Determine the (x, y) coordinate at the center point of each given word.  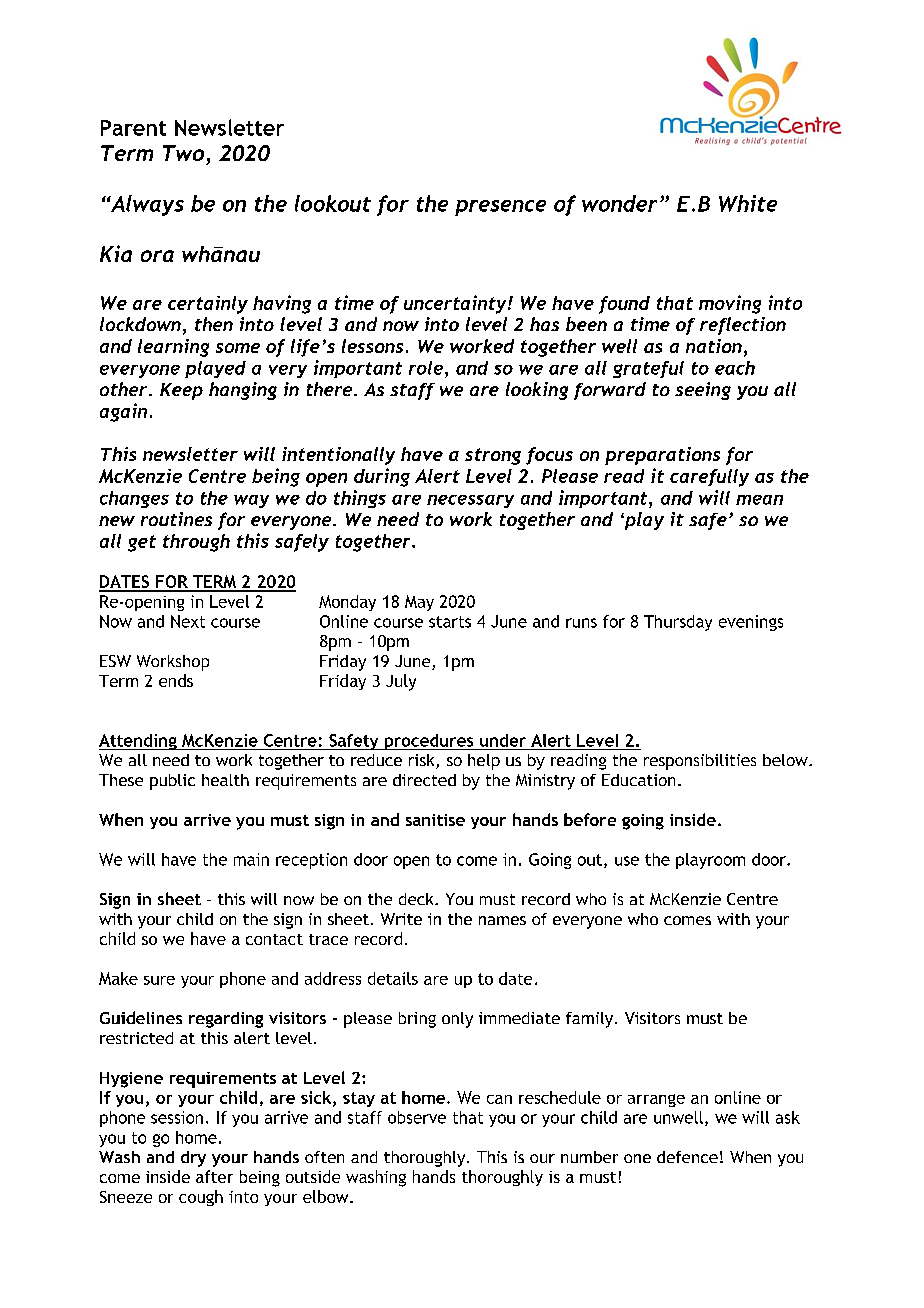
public (172, 782)
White (748, 203)
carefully (709, 478)
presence (500, 208)
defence (687, 1157)
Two (183, 153)
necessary (470, 501)
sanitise (435, 820)
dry (193, 1159)
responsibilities (700, 762)
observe (417, 1117)
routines (176, 519)
